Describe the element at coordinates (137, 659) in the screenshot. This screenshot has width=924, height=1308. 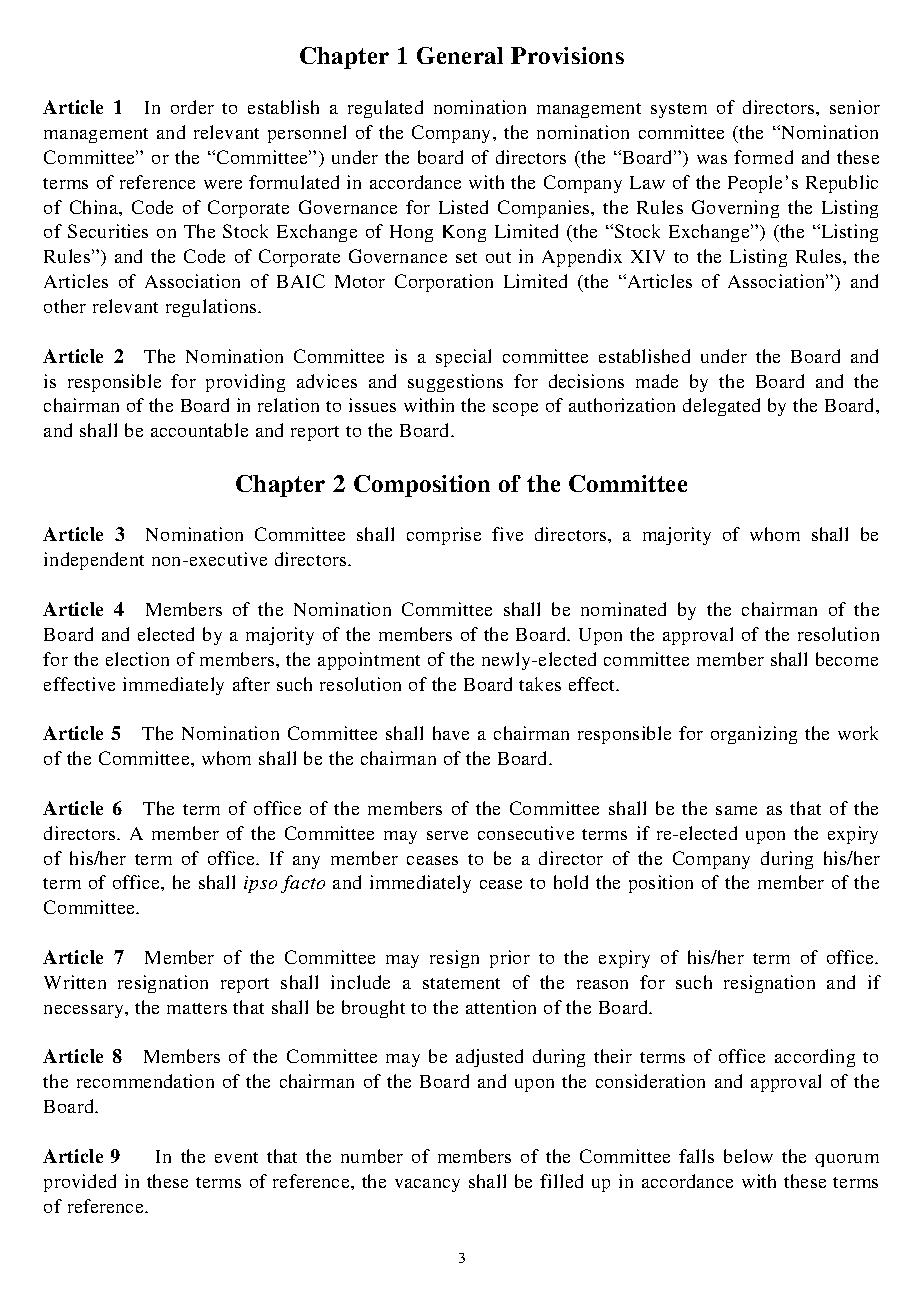
I see `election` at that location.
